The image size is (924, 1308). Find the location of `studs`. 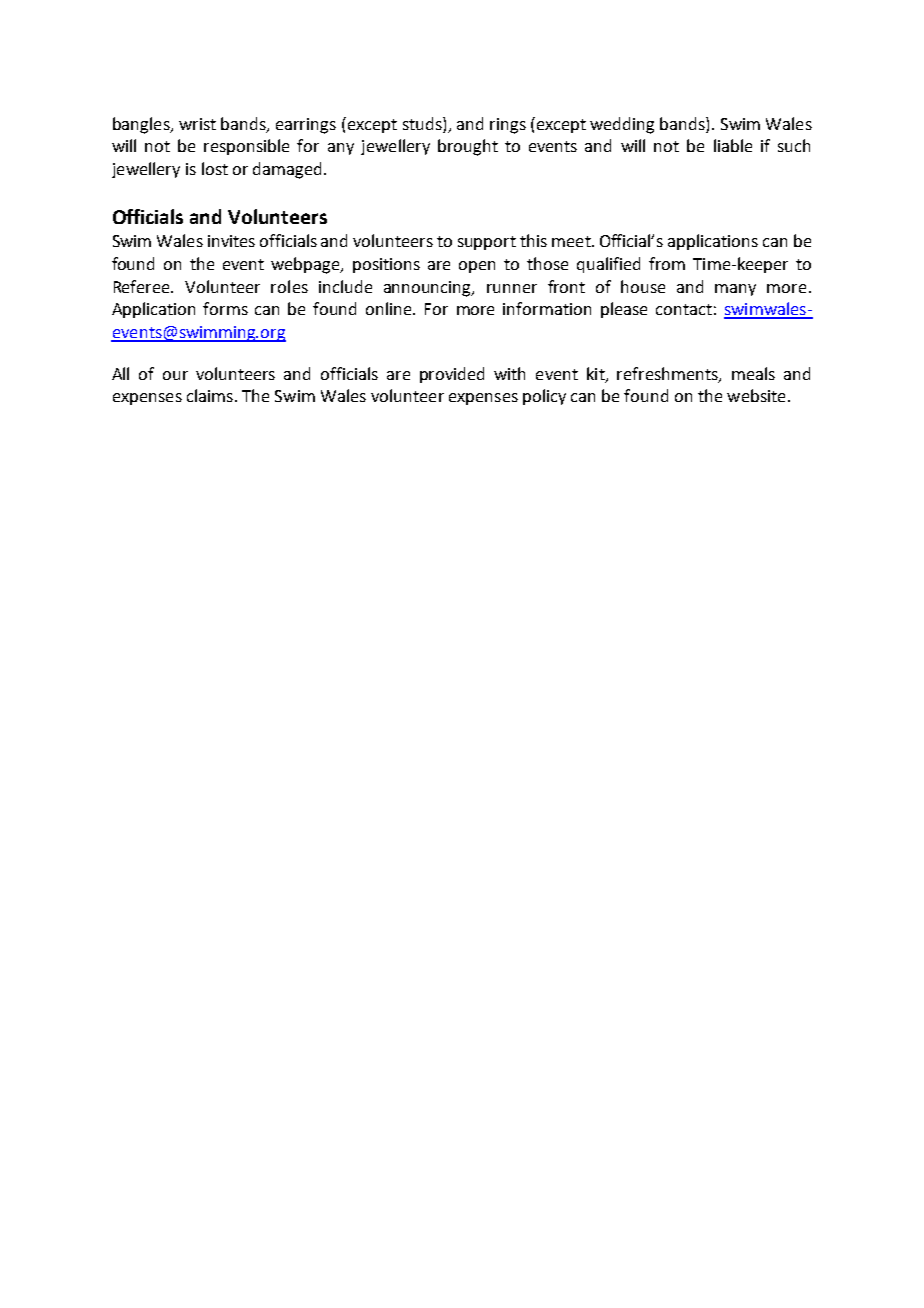

studs is located at coordinates (423, 123).
